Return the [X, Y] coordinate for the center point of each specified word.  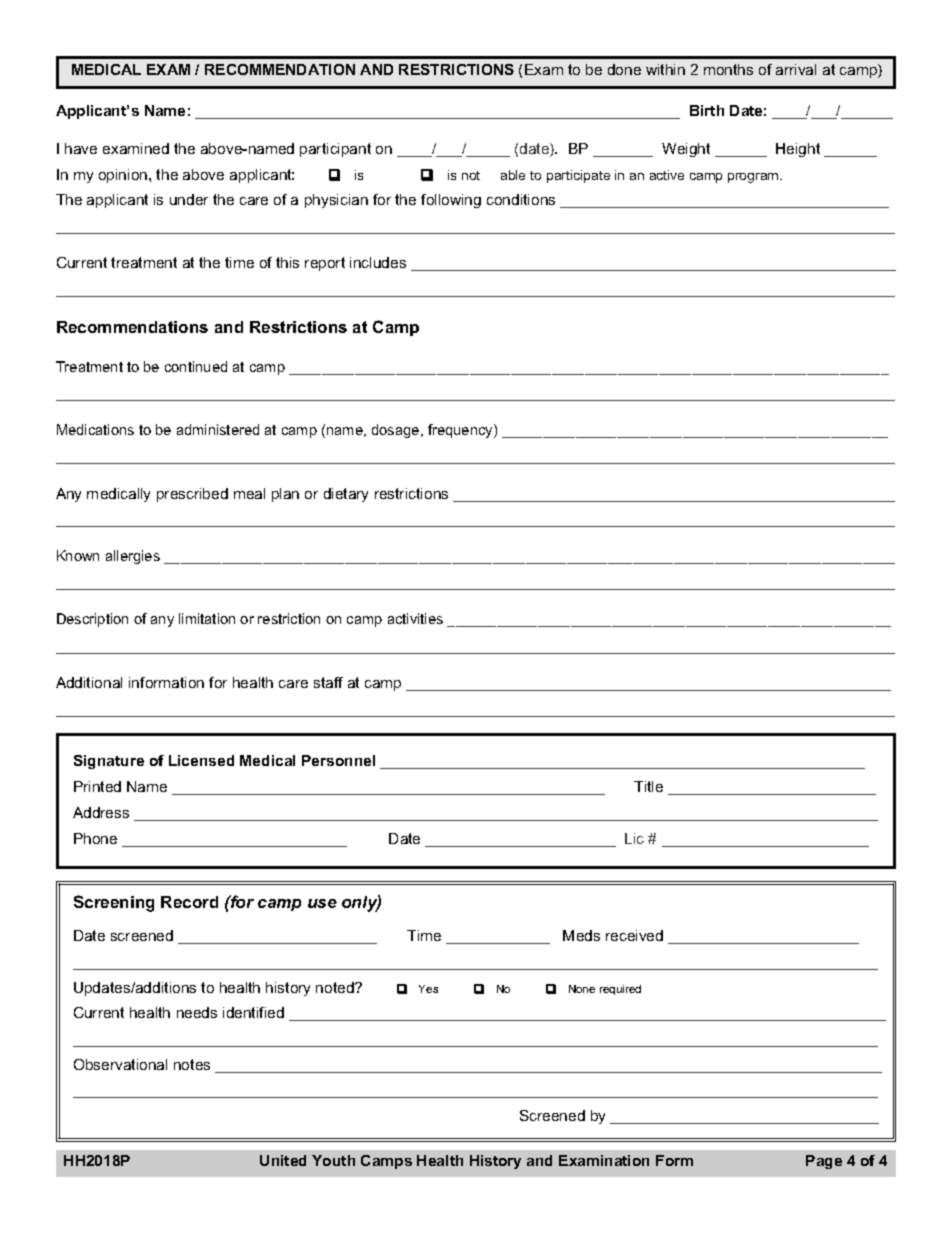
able [513, 175]
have [81, 148]
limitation [207, 618]
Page [824, 1162]
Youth [333, 1160]
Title [648, 786]
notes [192, 1064]
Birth [707, 110]
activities [415, 618]
